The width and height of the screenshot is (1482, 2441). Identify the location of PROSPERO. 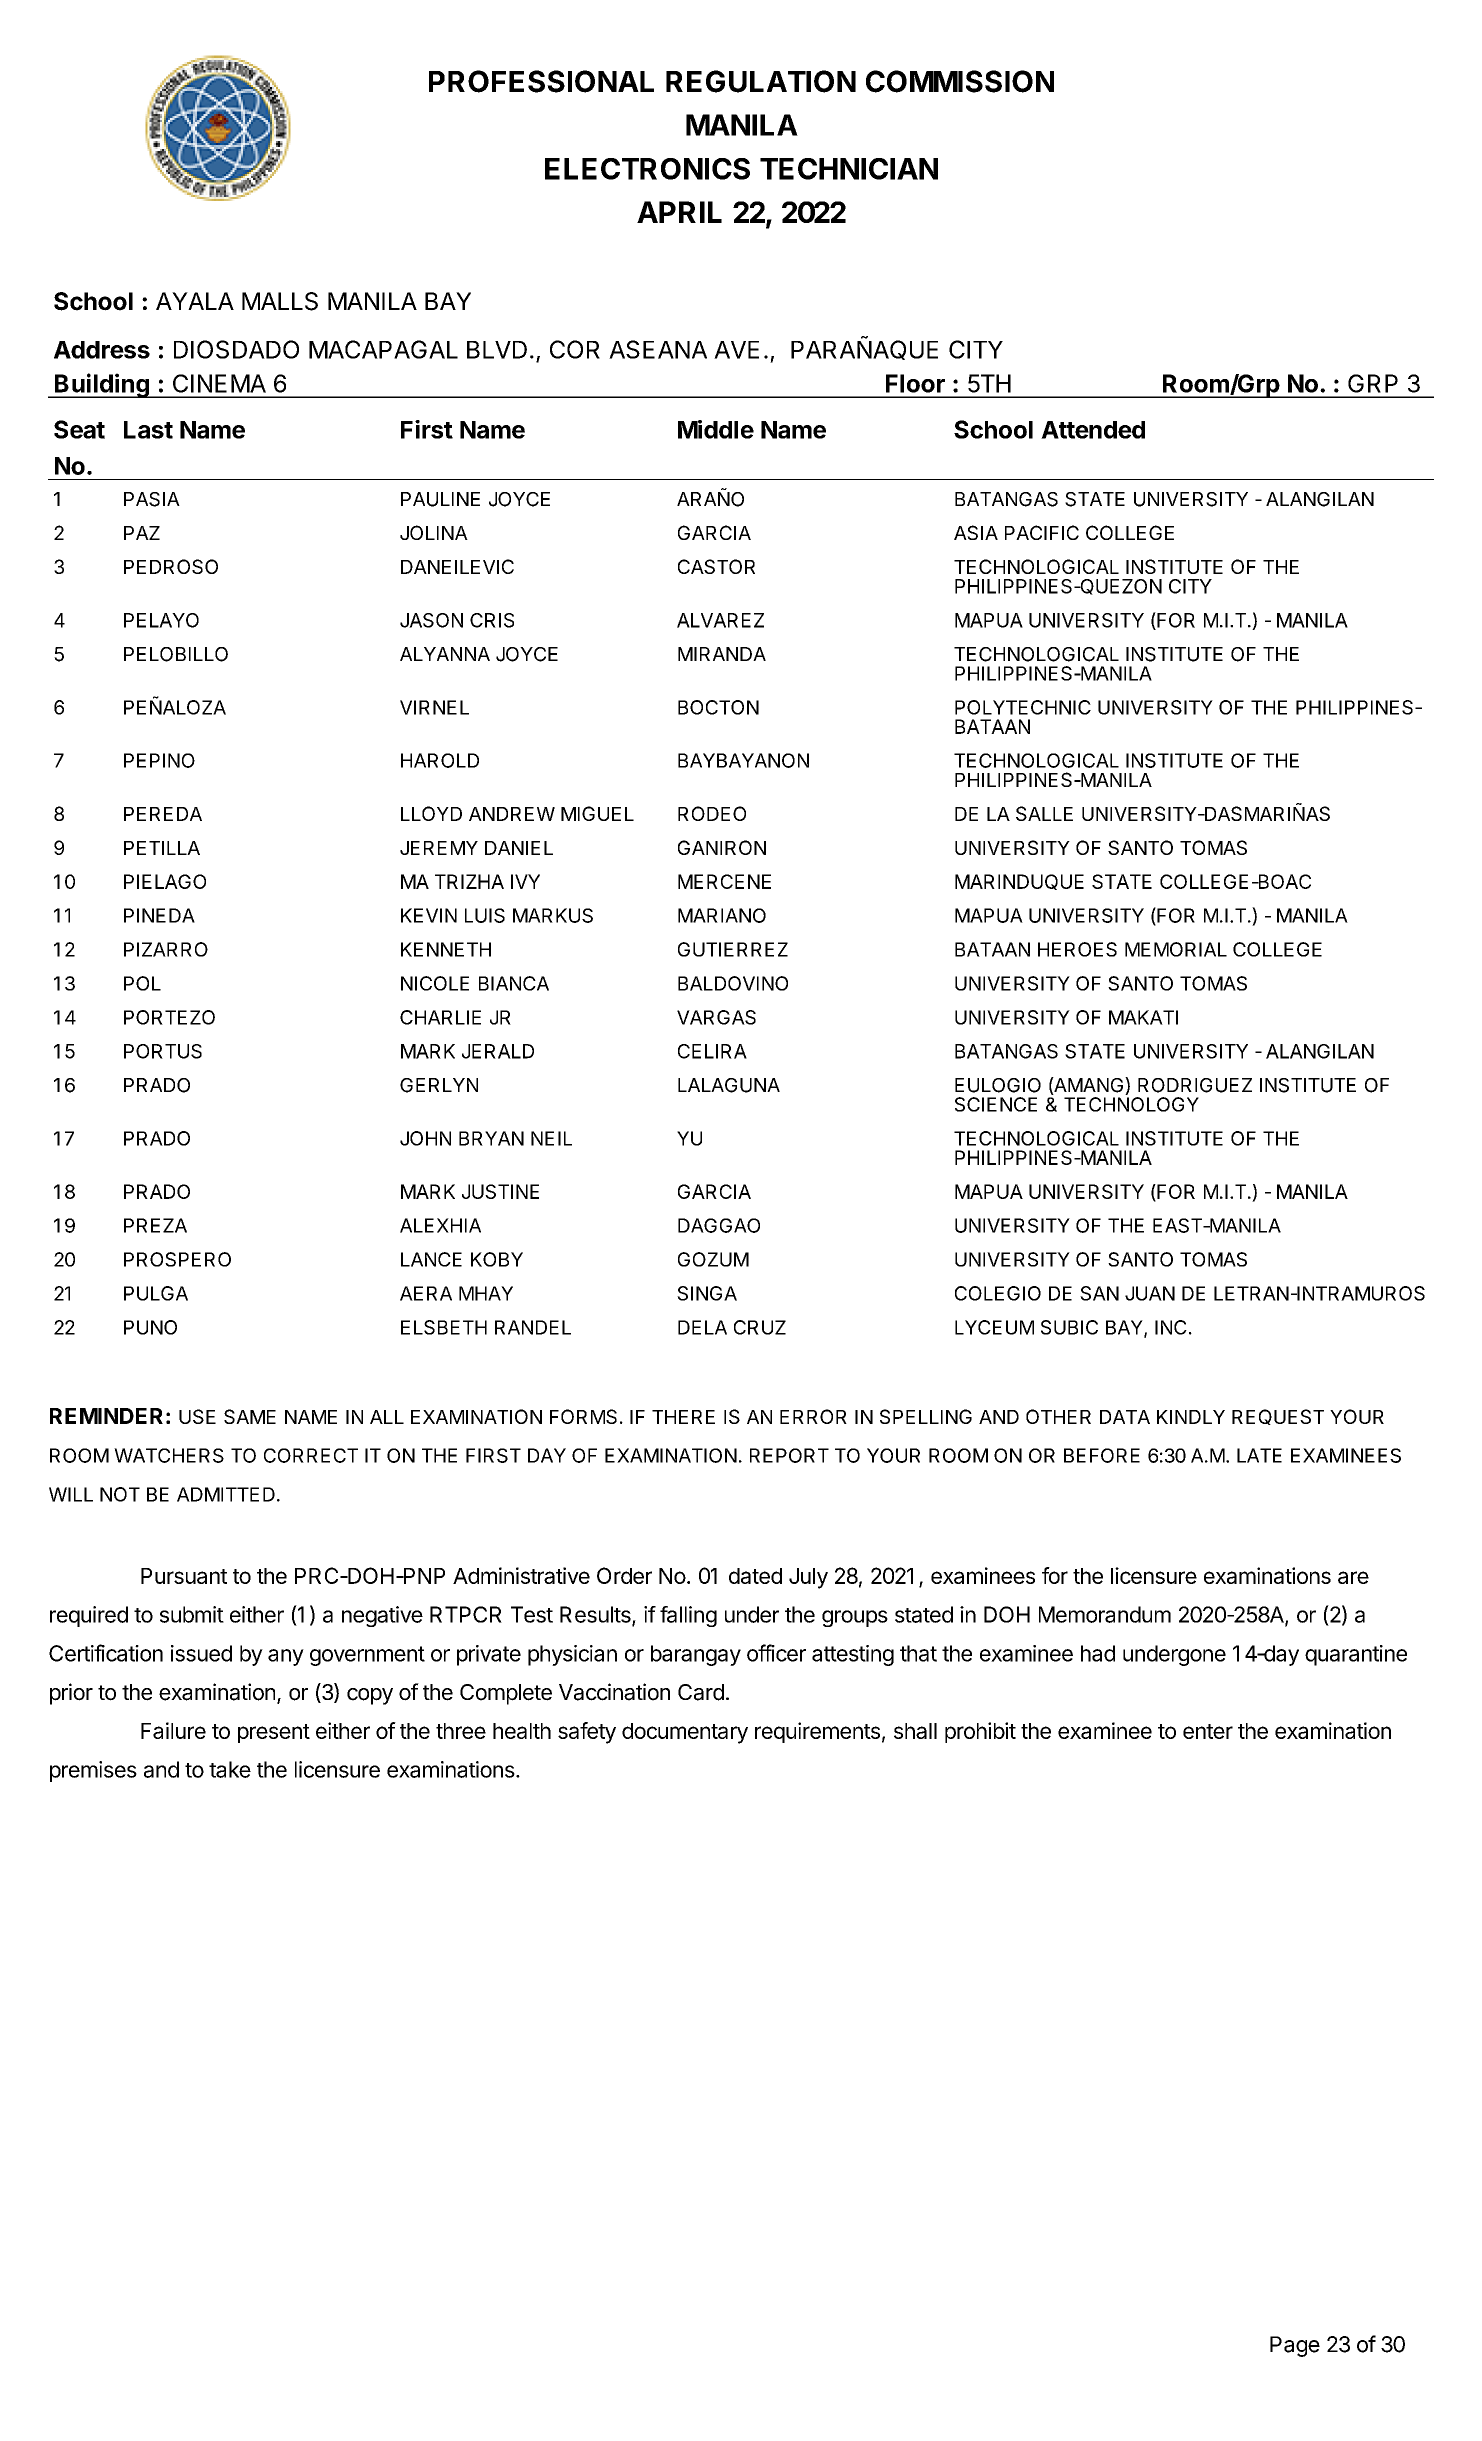
(177, 1259).
